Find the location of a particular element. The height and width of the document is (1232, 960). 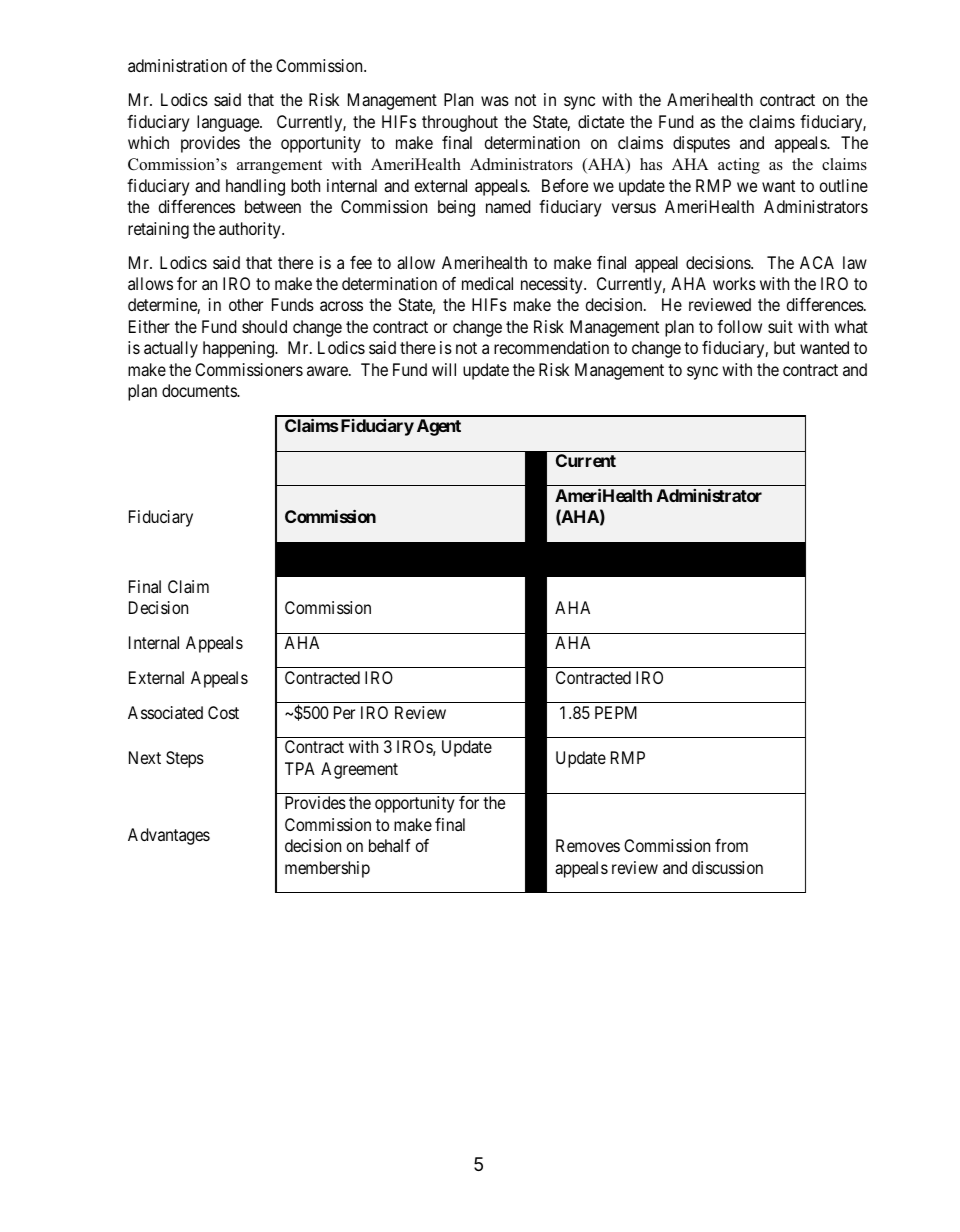

was is located at coordinates (495, 101).
